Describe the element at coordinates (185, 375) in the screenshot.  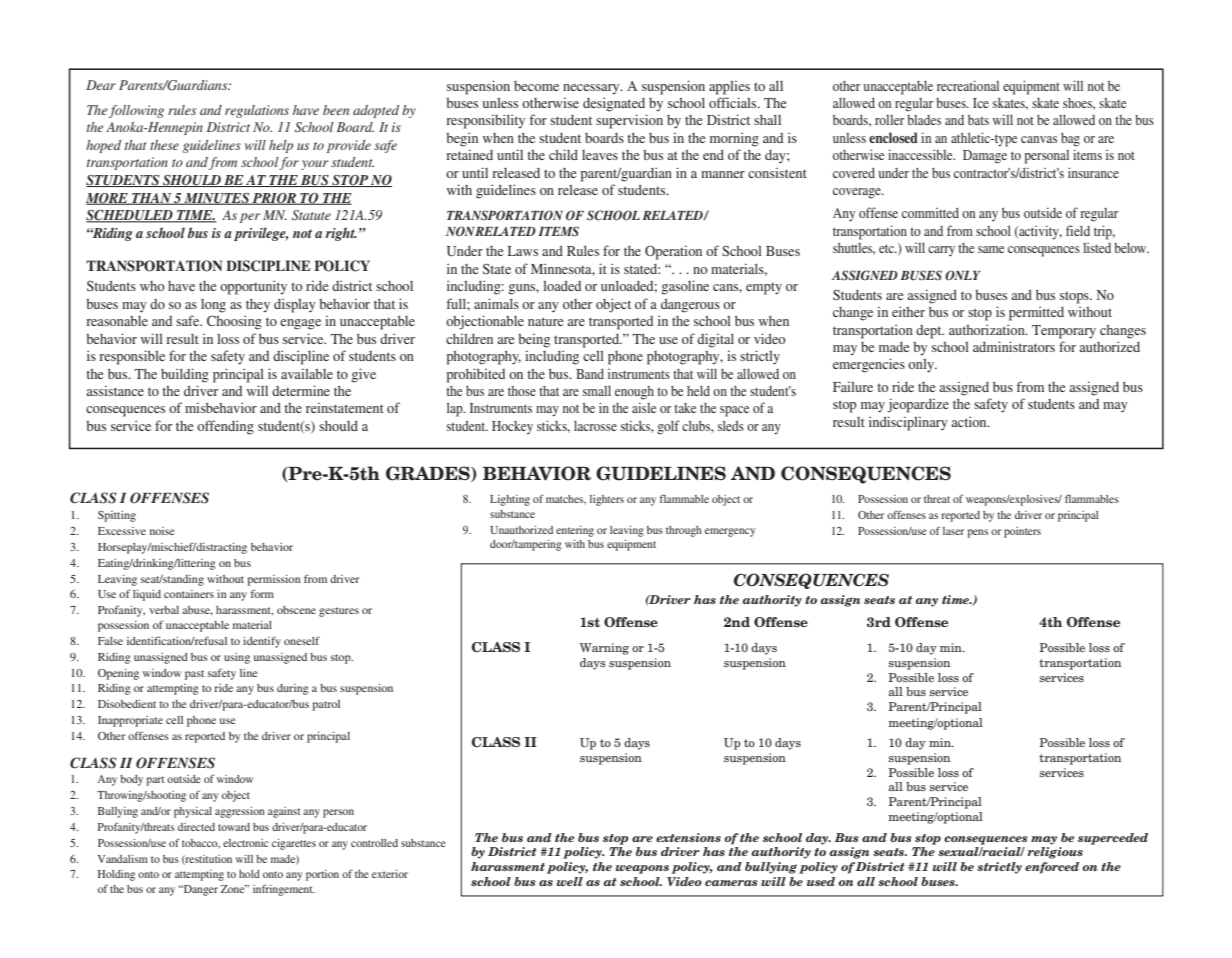
I see `building` at that location.
